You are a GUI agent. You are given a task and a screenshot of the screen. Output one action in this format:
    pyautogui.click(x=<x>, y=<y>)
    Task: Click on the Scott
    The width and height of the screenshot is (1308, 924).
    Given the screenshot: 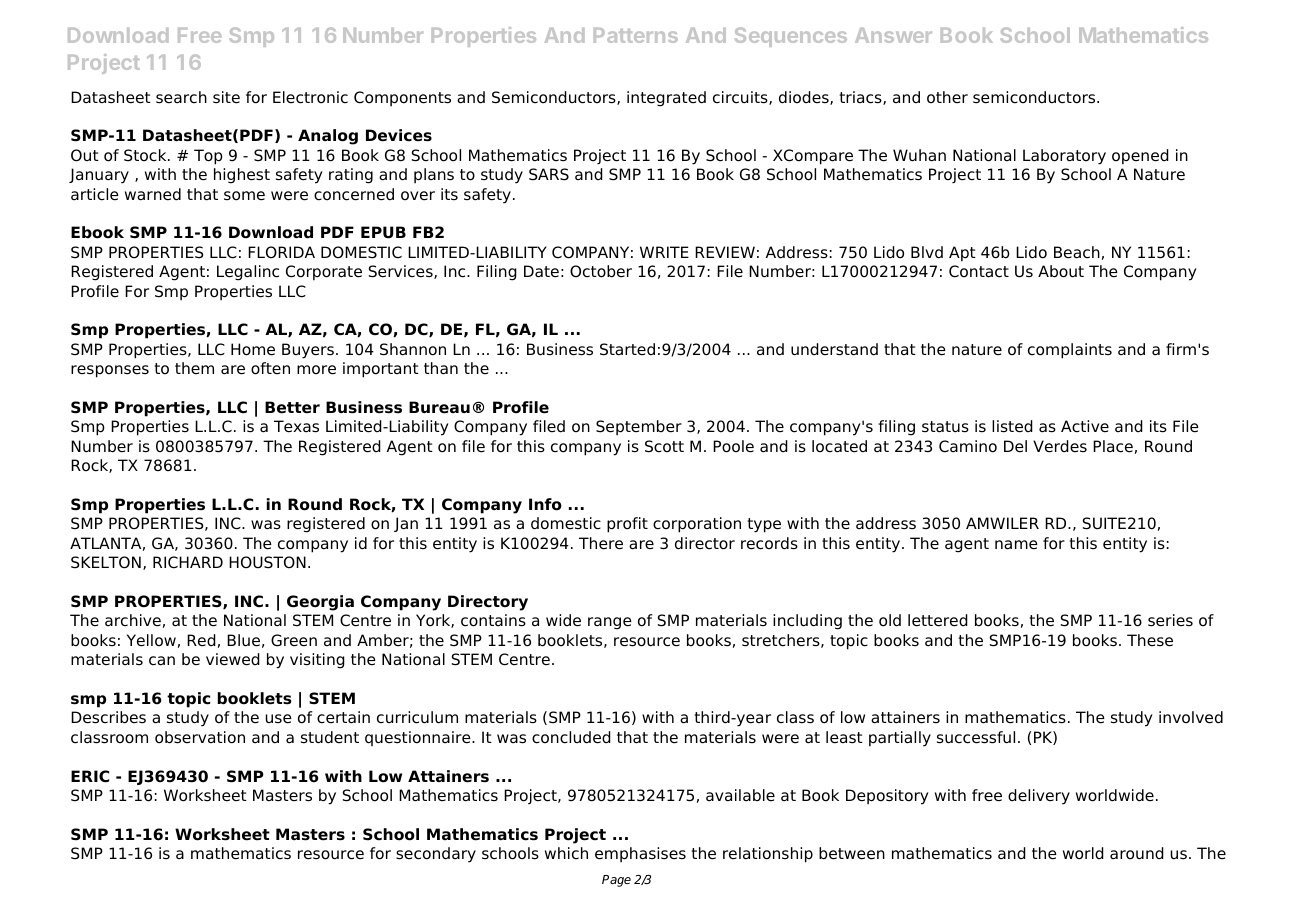 What is the action you would take?
    pyautogui.click(x=664, y=446)
